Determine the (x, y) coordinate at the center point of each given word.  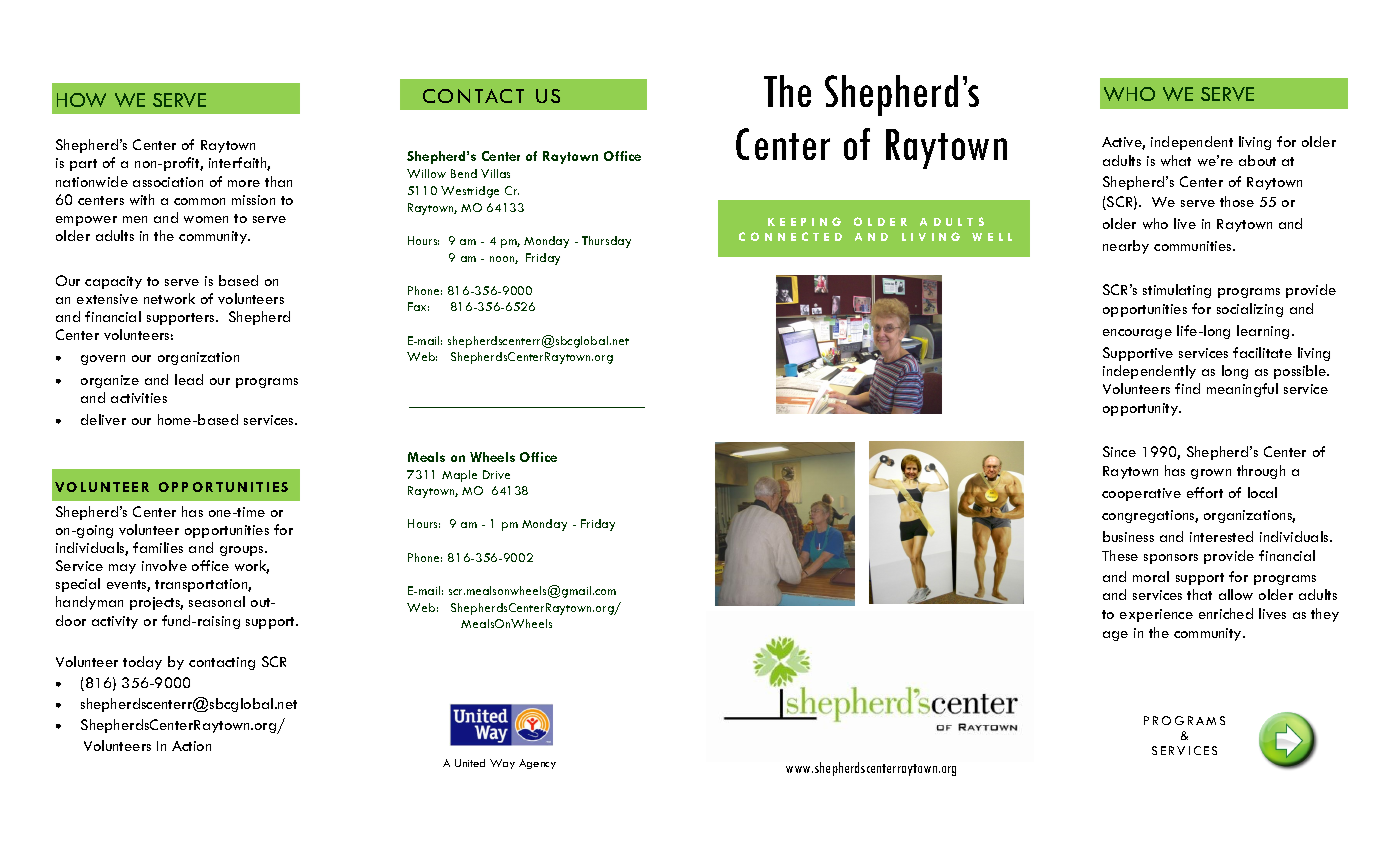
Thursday (606, 242)
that (1199, 594)
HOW (81, 100)
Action (191, 746)
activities (139, 398)
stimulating (1177, 291)
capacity (113, 282)
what (1176, 160)
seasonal (217, 601)
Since (1119, 451)
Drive (496, 474)
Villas (495, 173)
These (1120, 555)
